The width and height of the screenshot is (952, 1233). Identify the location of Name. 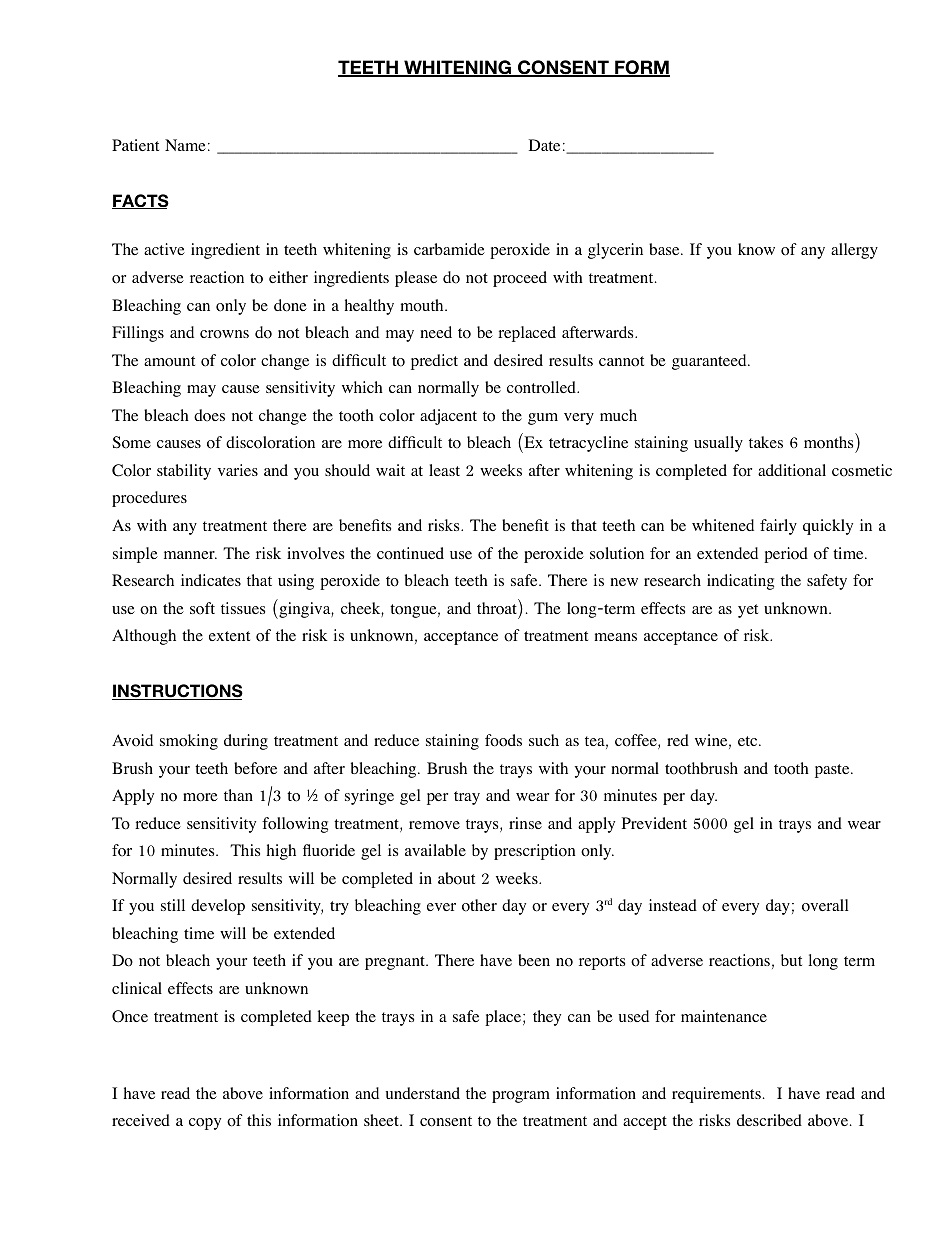
(185, 145).
